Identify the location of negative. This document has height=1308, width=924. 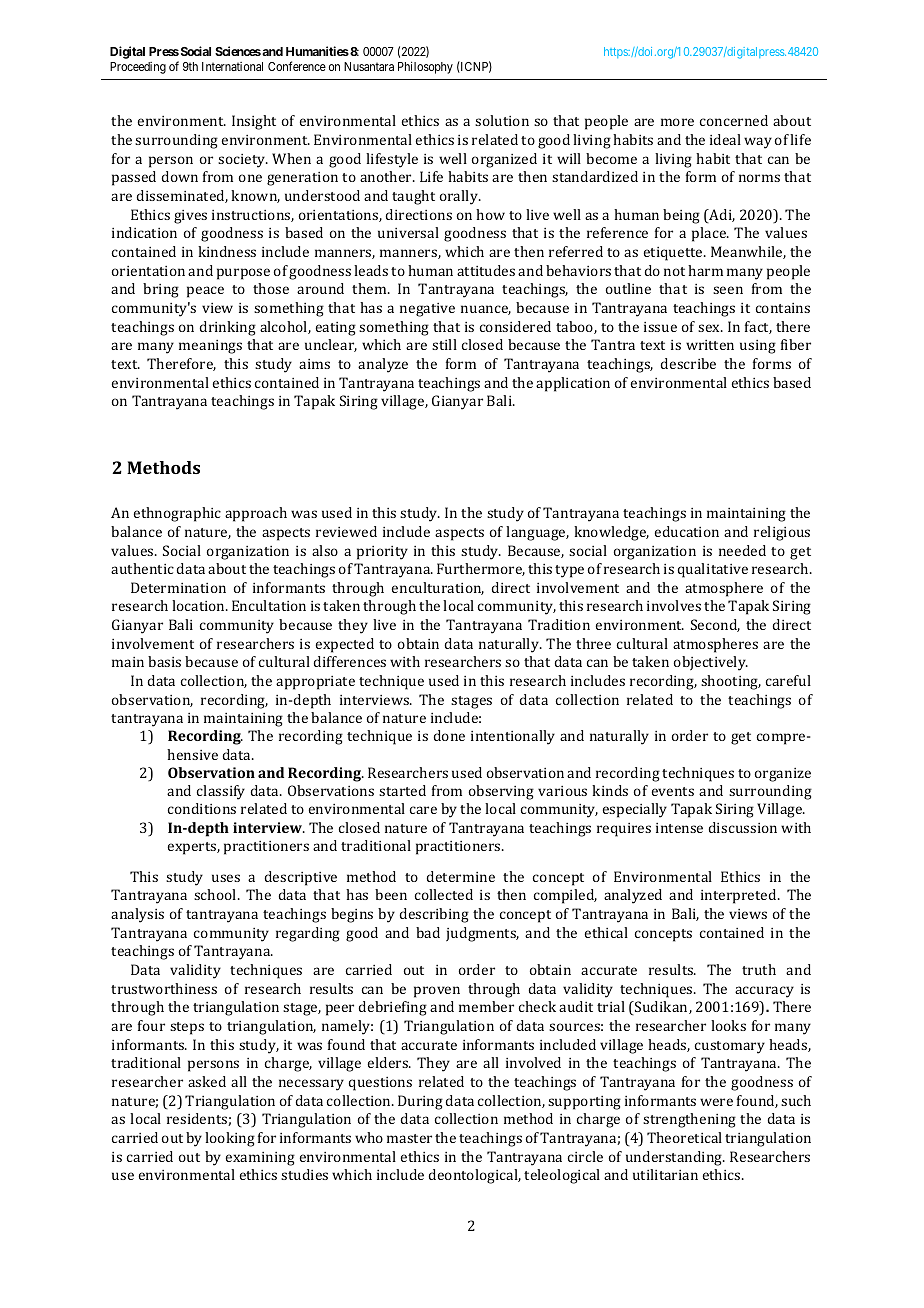
(427, 310).
